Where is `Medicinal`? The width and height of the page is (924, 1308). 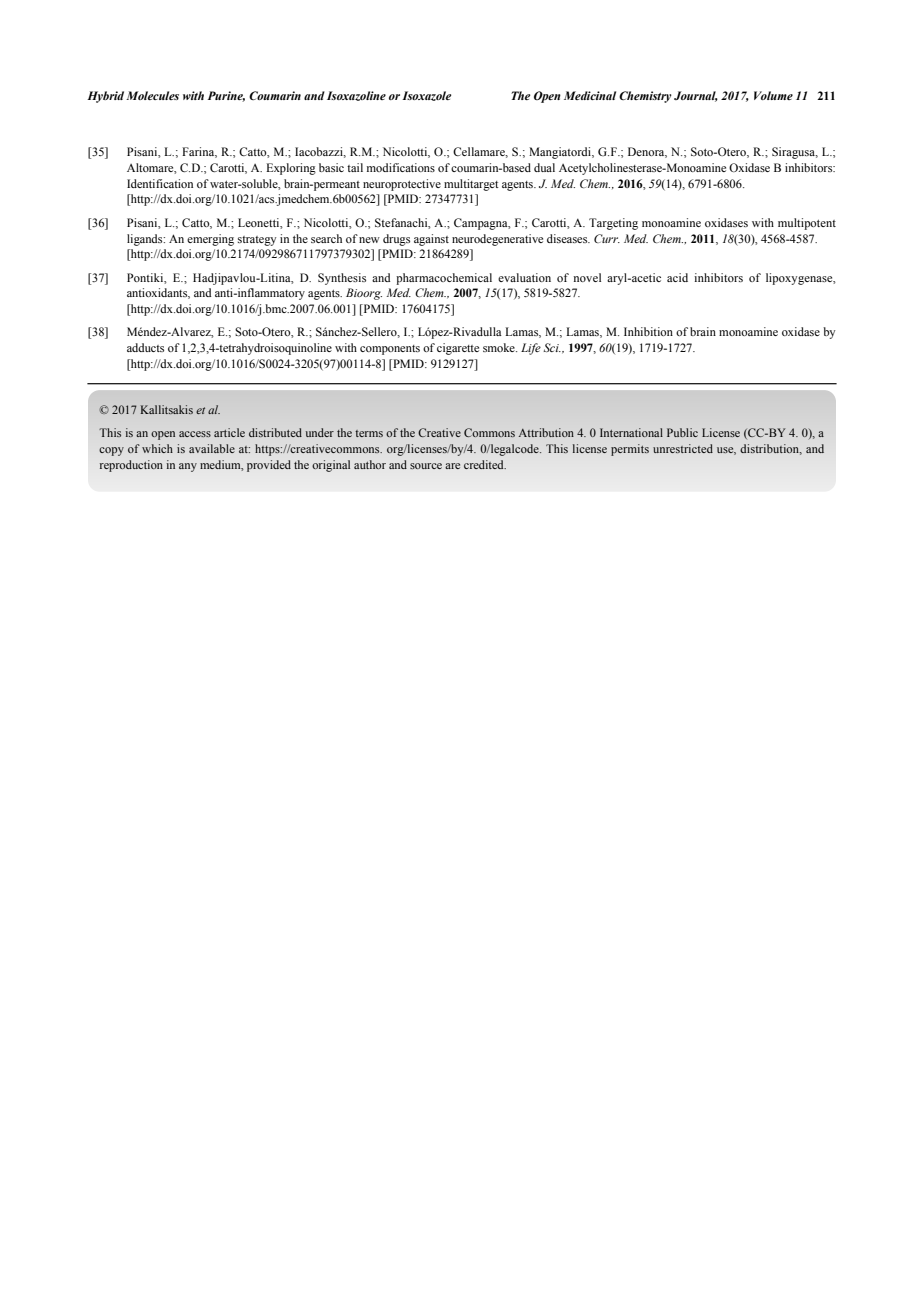 Medicinal is located at coordinates (590, 95).
